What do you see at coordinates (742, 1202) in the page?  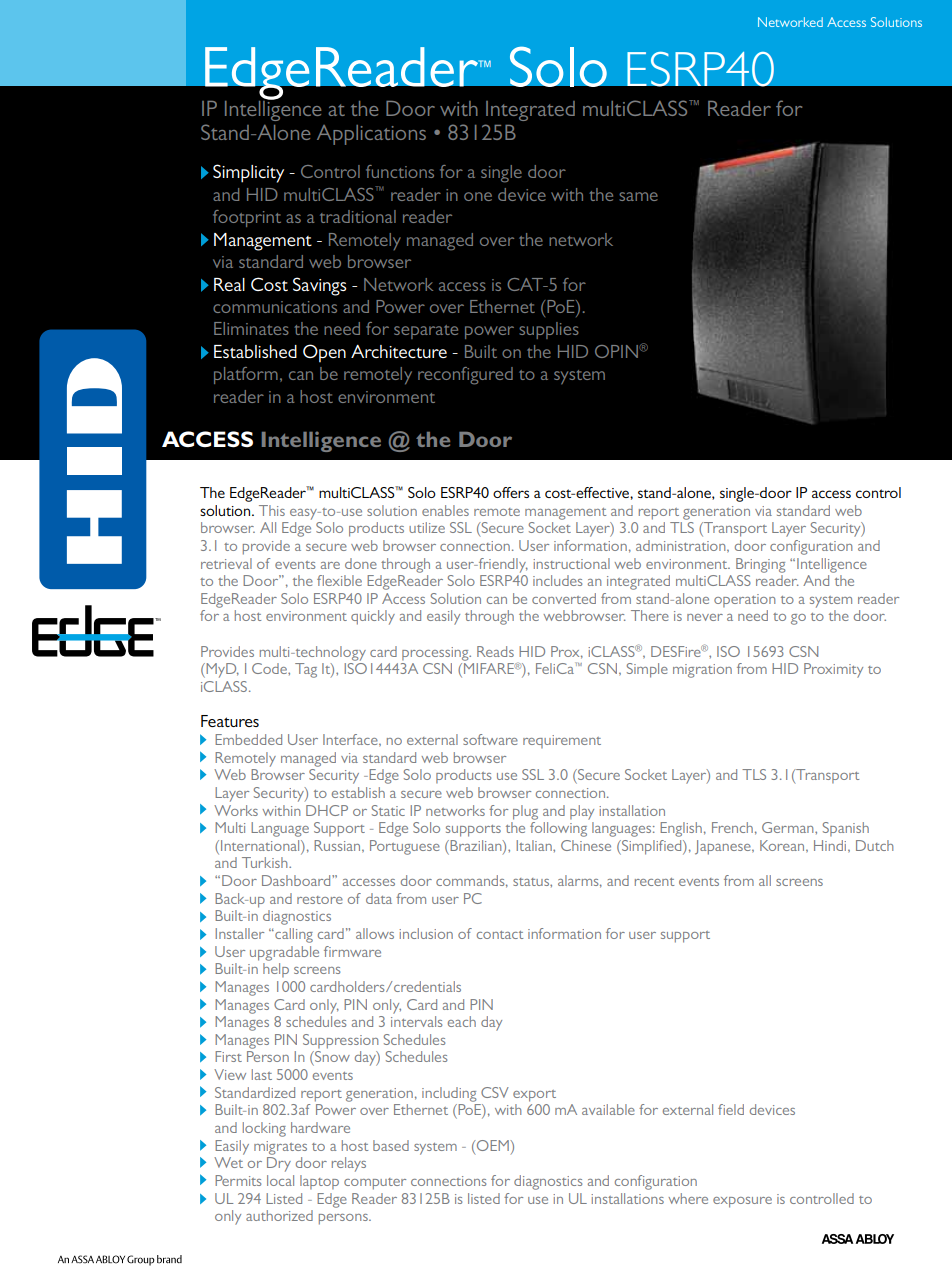 I see `exposure` at bounding box center [742, 1202].
